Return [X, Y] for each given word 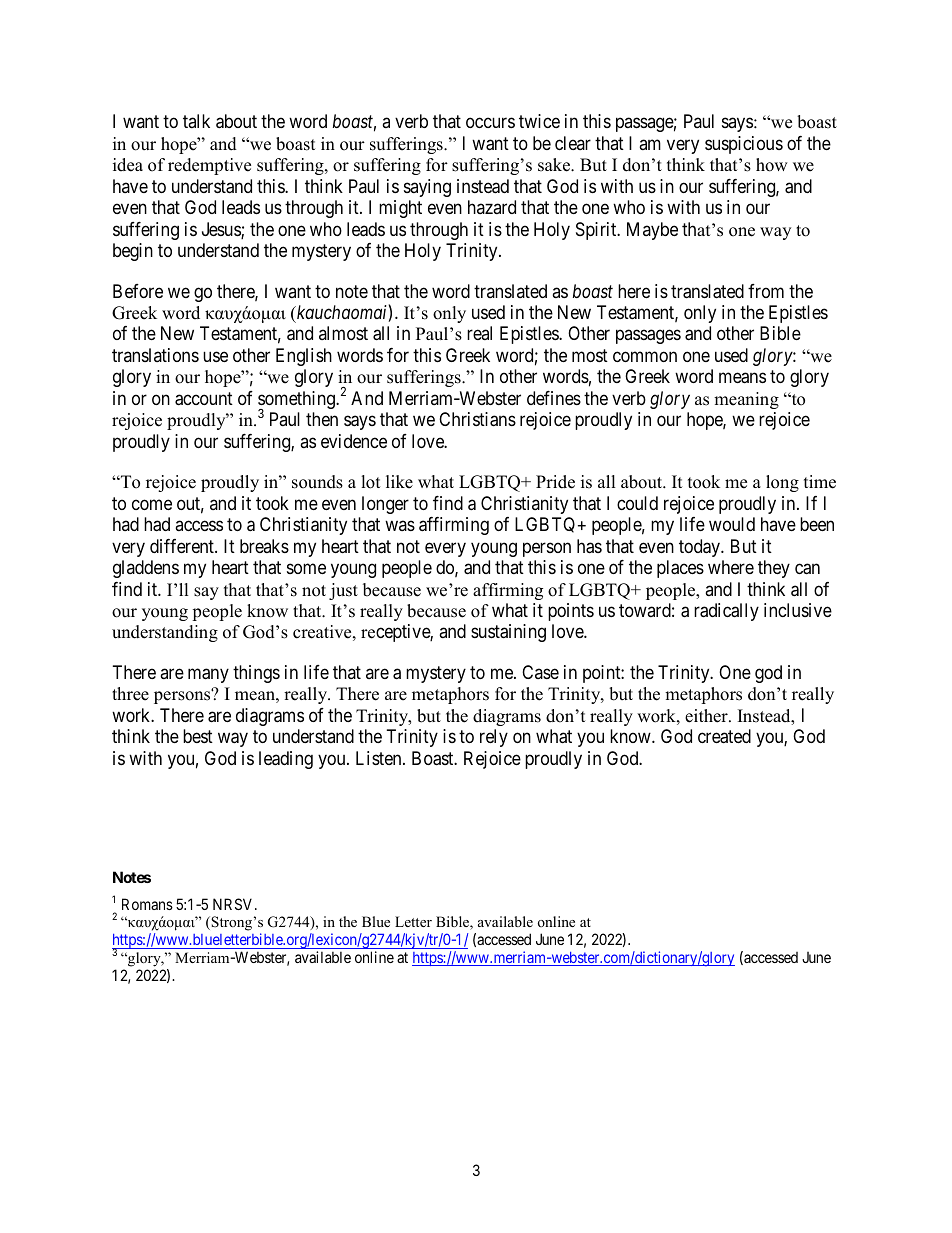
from [766, 291]
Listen [380, 758]
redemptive [209, 166]
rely [494, 738]
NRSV [234, 904]
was [400, 526]
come [152, 504]
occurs [490, 123]
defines [554, 398]
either [707, 716]
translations [155, 355]
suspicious [744, 145]
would [732, 524]
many [208, 675]
